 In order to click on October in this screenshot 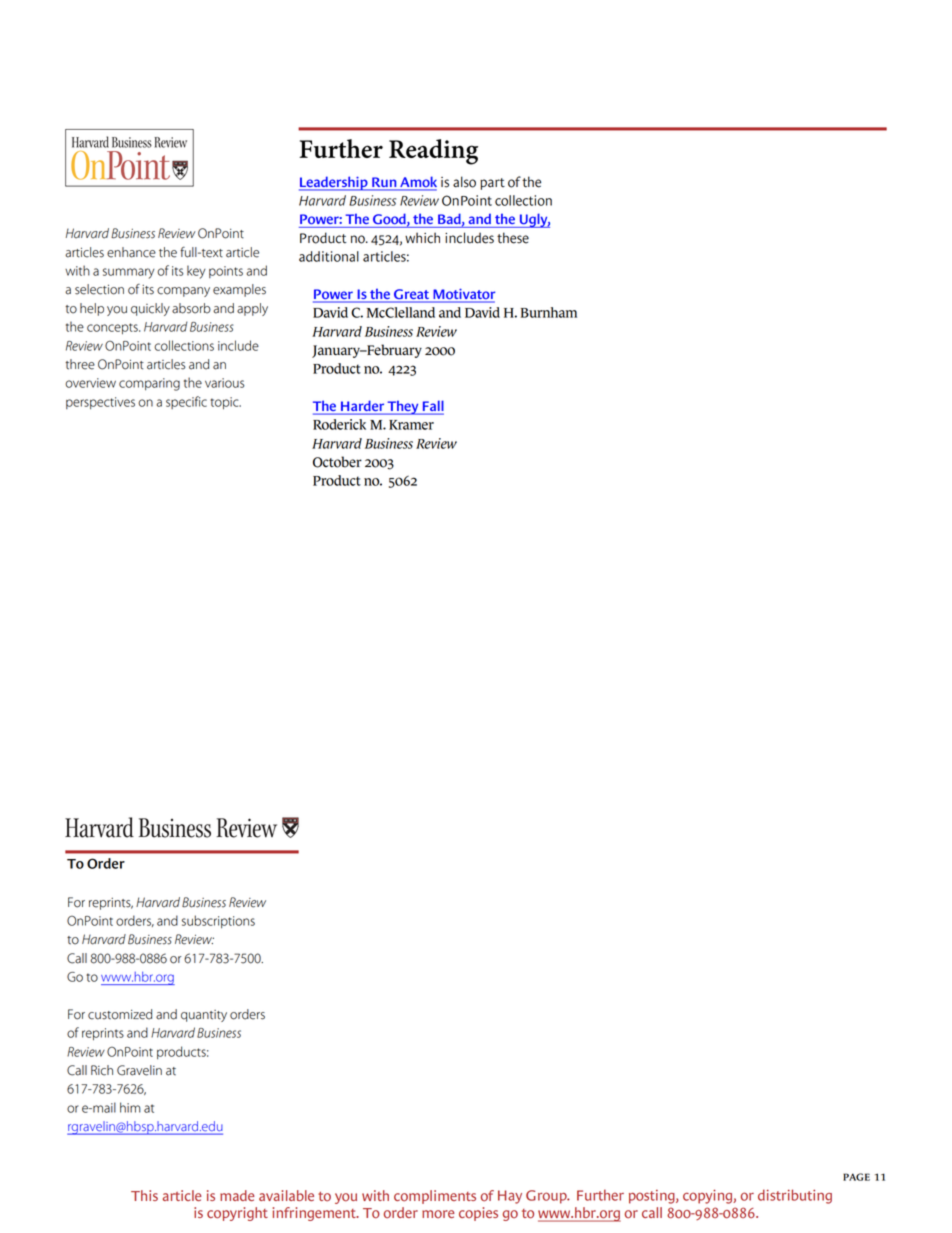, I will do `click(337, 462)`.
